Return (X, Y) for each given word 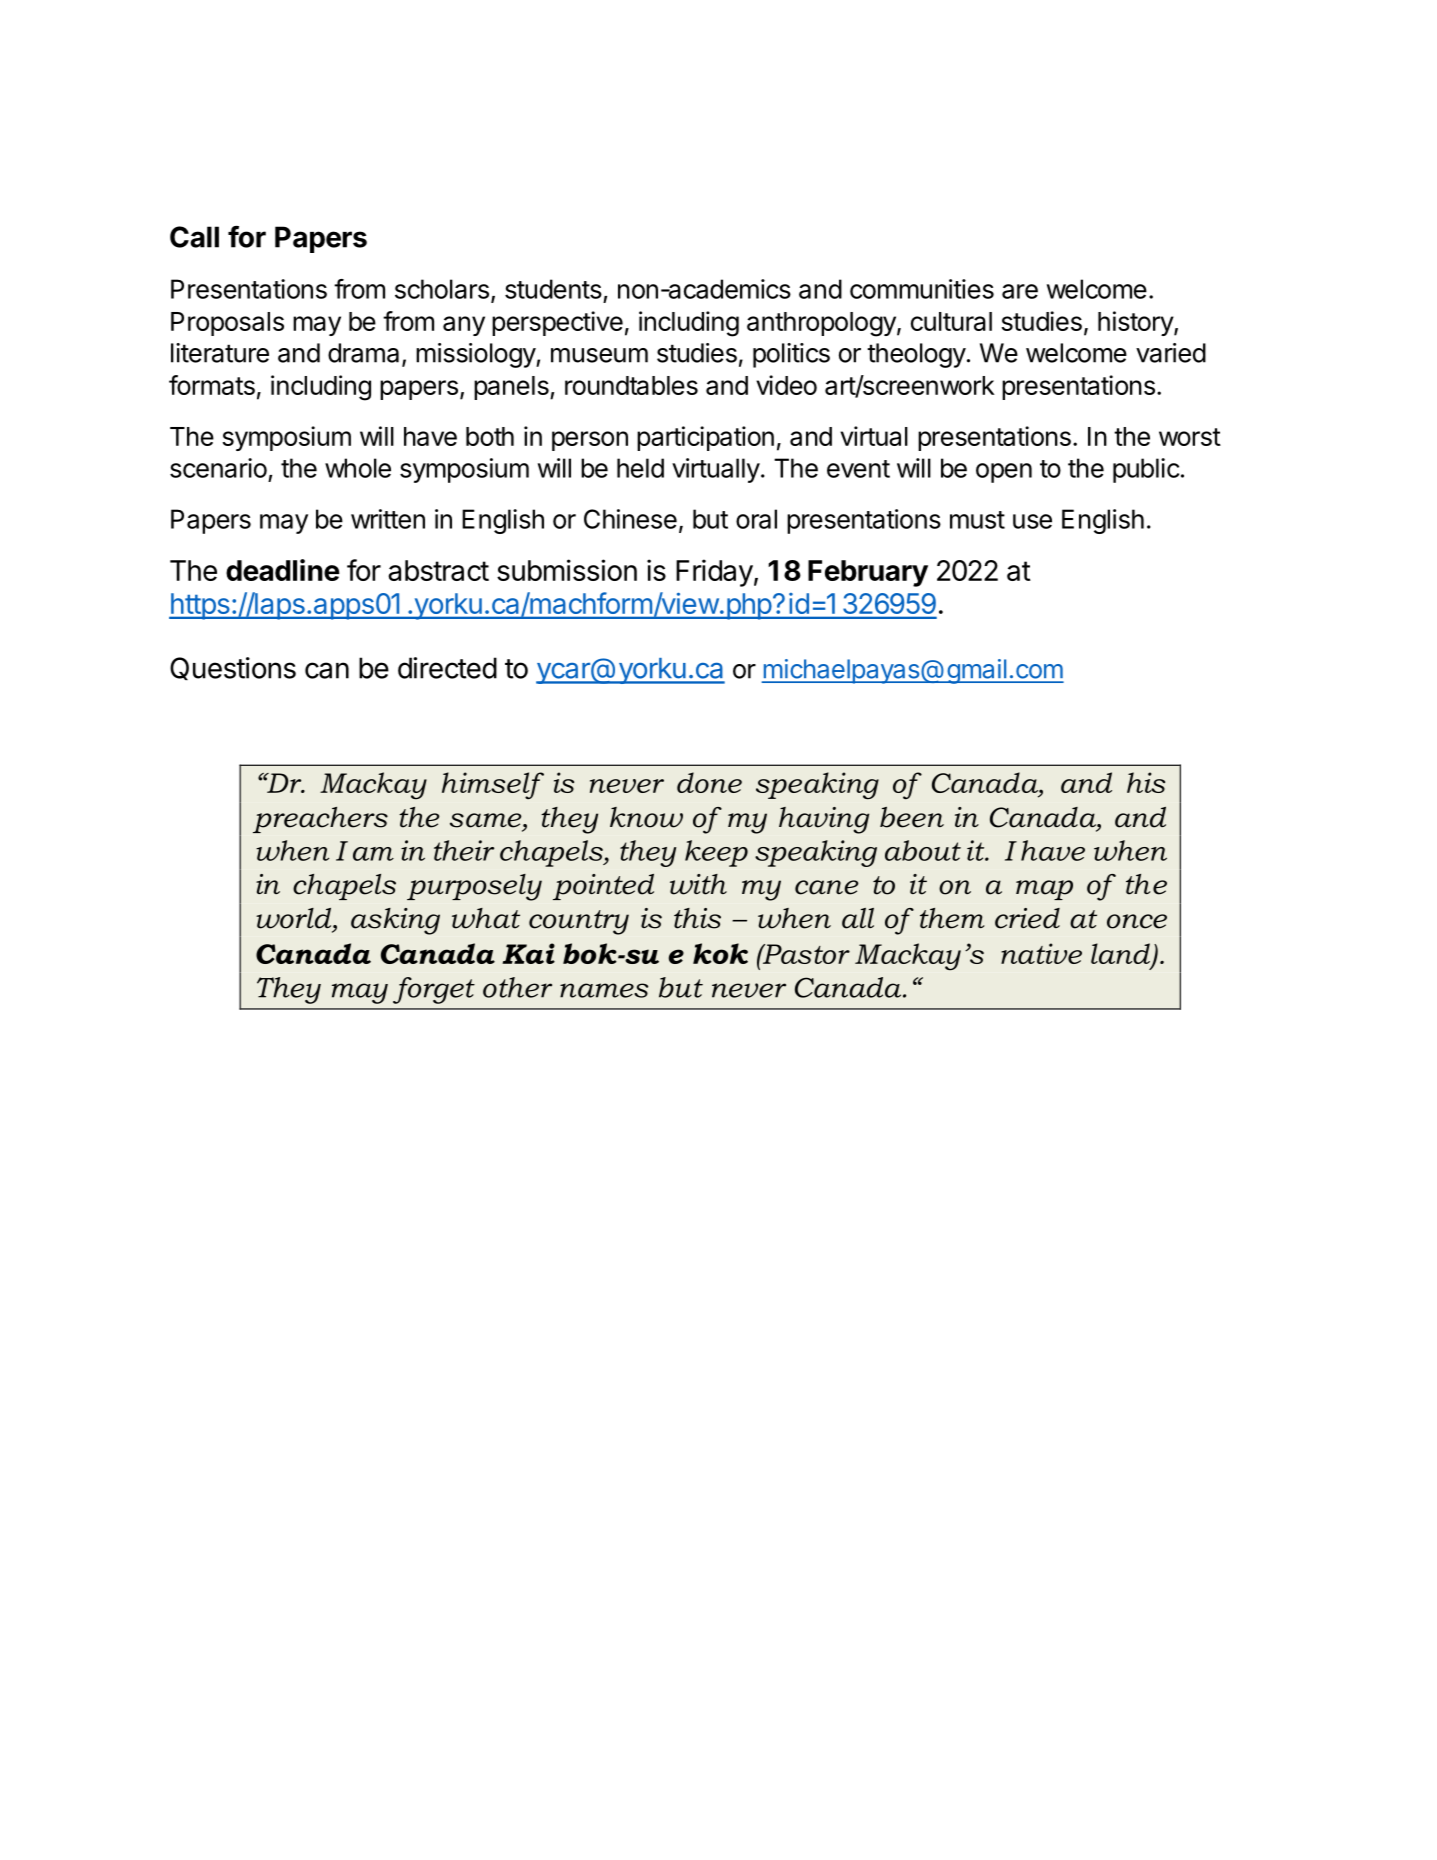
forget (434, 990)
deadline (283, 570)
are (1020, 291)
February (868, 573)
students (553, 289)
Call (194, 237)
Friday (714, 573)
